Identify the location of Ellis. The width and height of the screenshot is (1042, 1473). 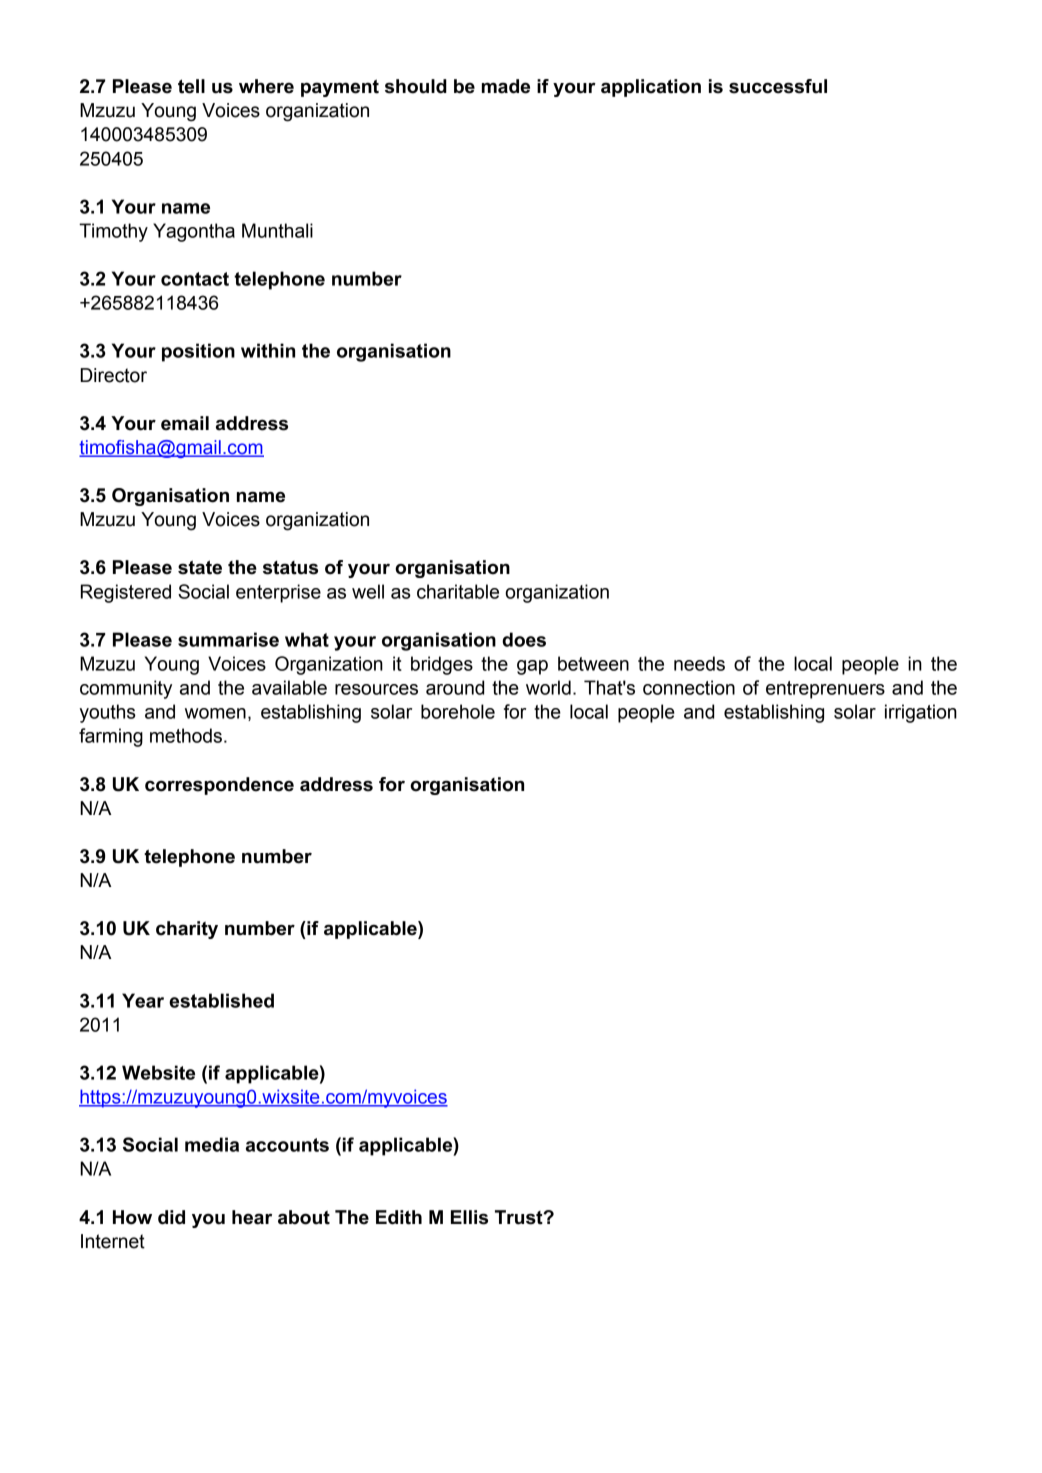
(469, 1217).
